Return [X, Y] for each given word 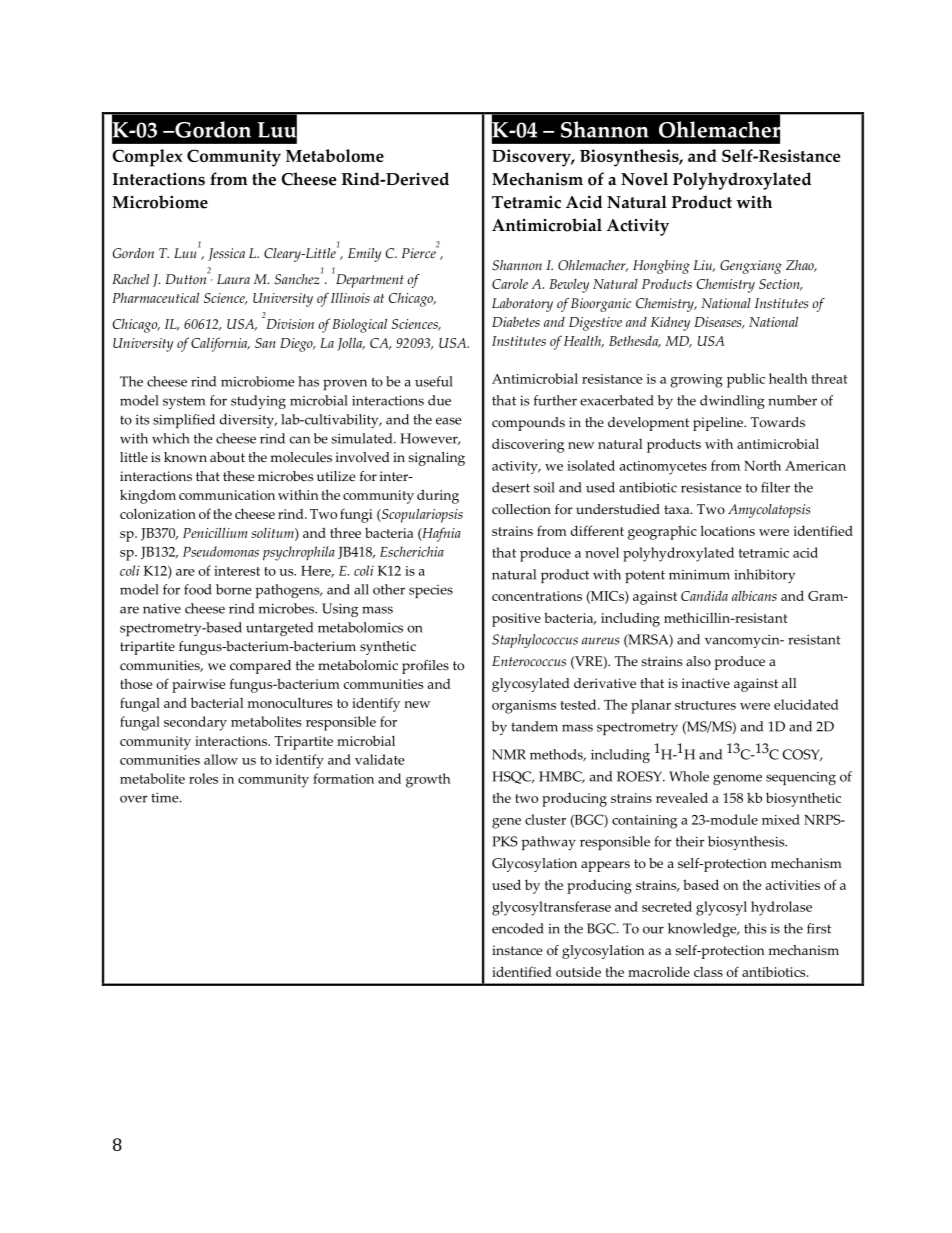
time [166, 797]
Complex [147, 158]
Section [780, 285]
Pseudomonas [221, 551]
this [755, 928]
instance [517, 950]
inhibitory [764, 576]
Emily [364, 255]
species [431, 591]
